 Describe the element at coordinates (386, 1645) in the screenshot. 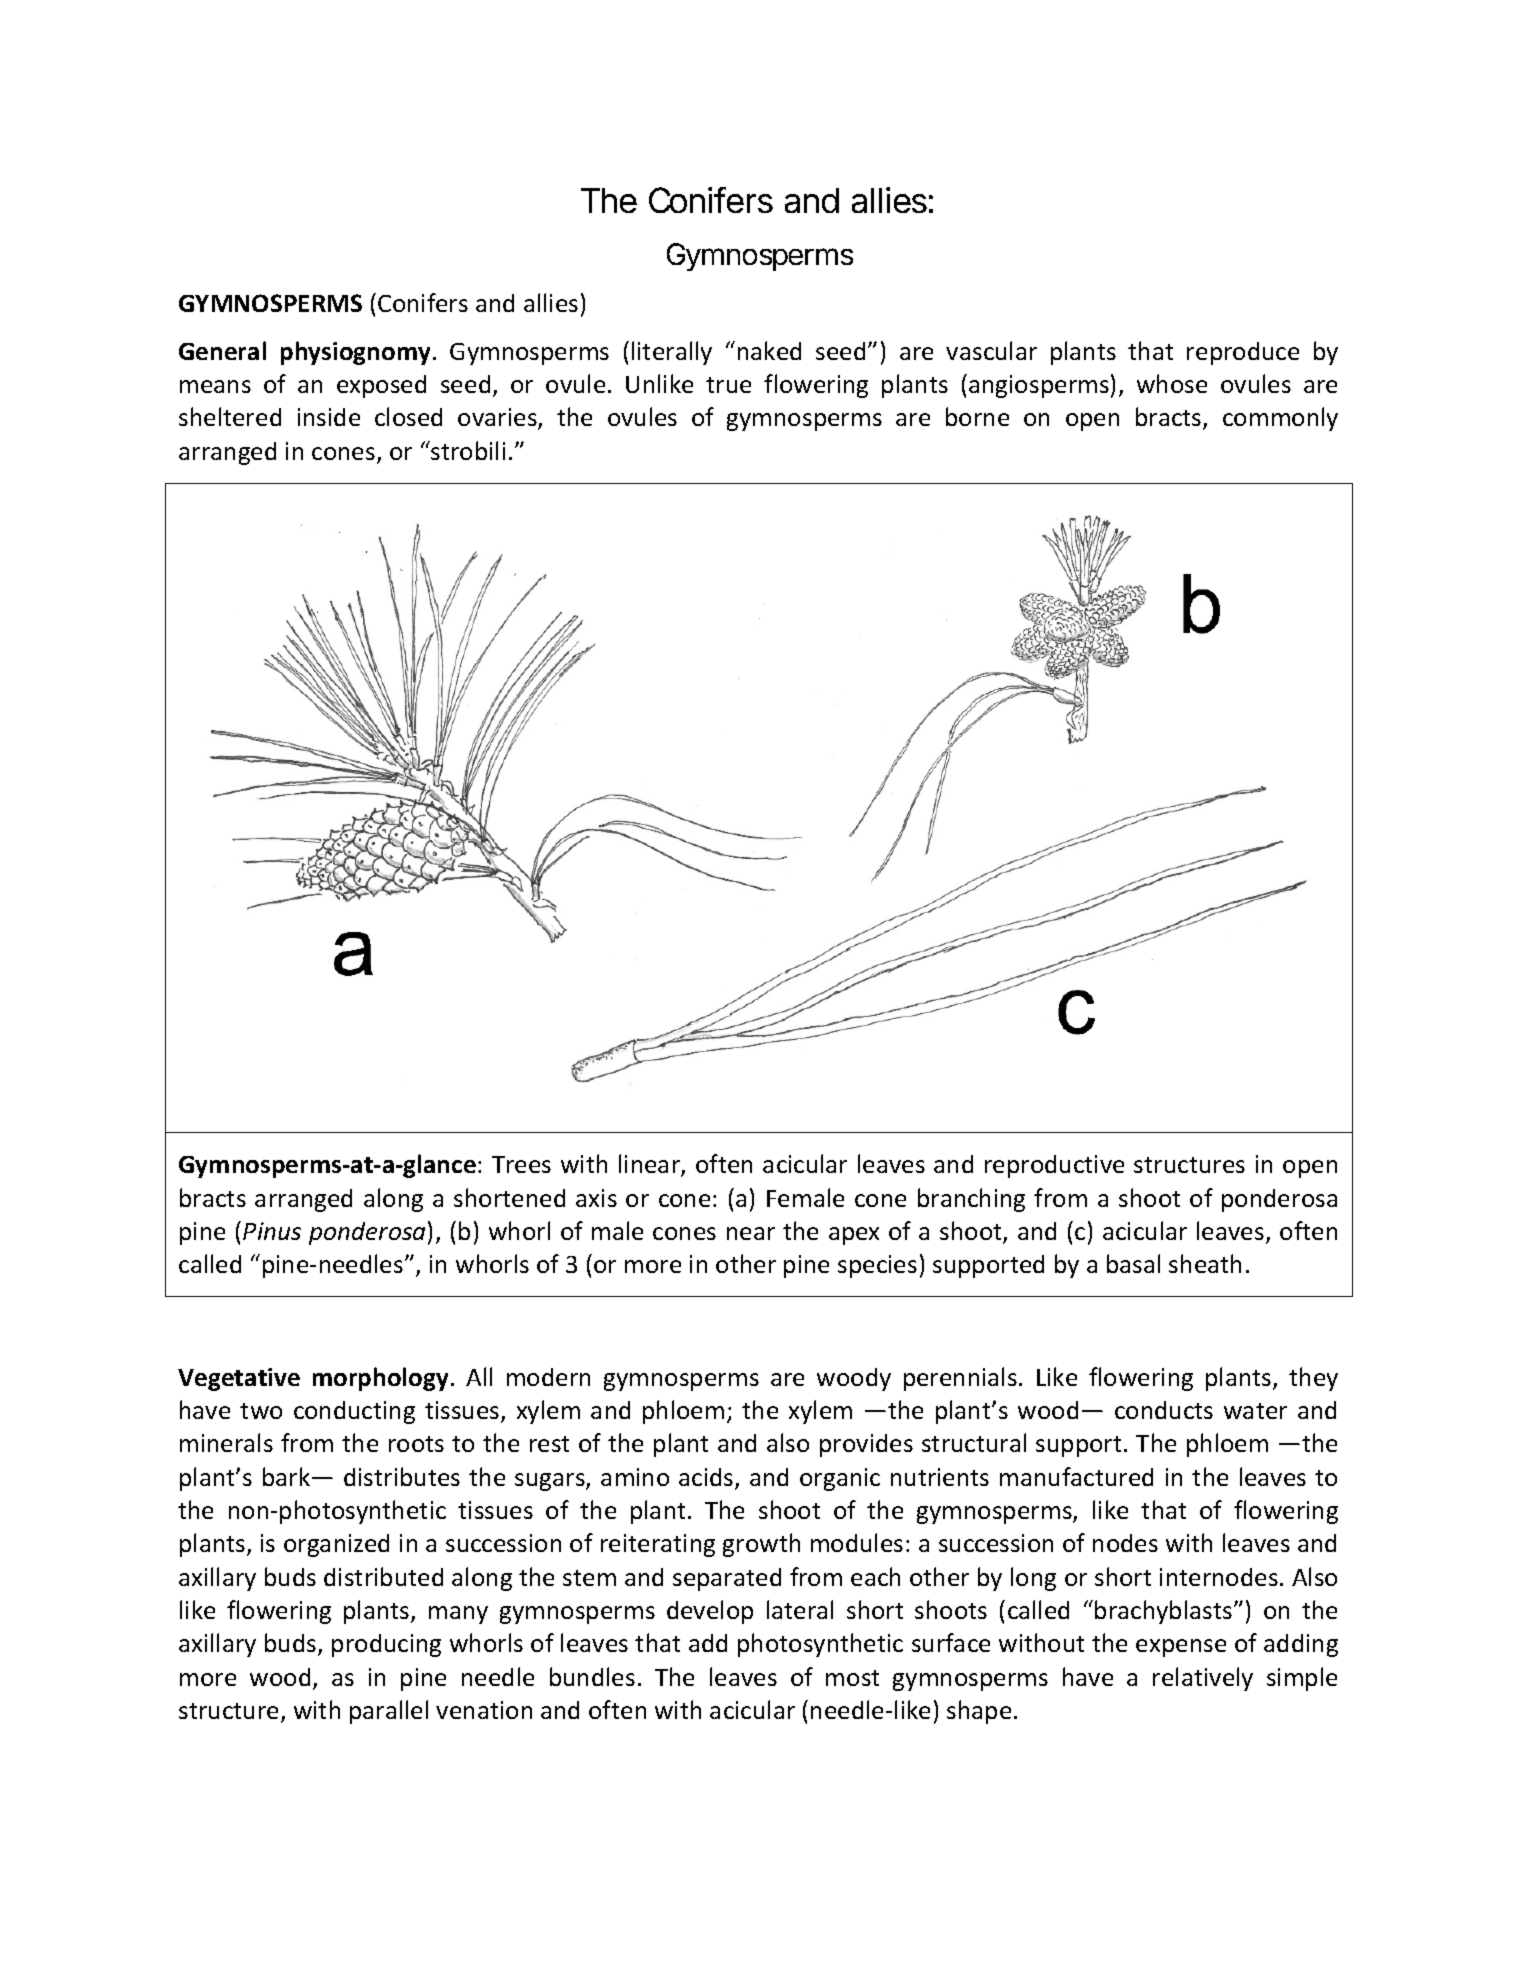

I see `producing` at that location.
